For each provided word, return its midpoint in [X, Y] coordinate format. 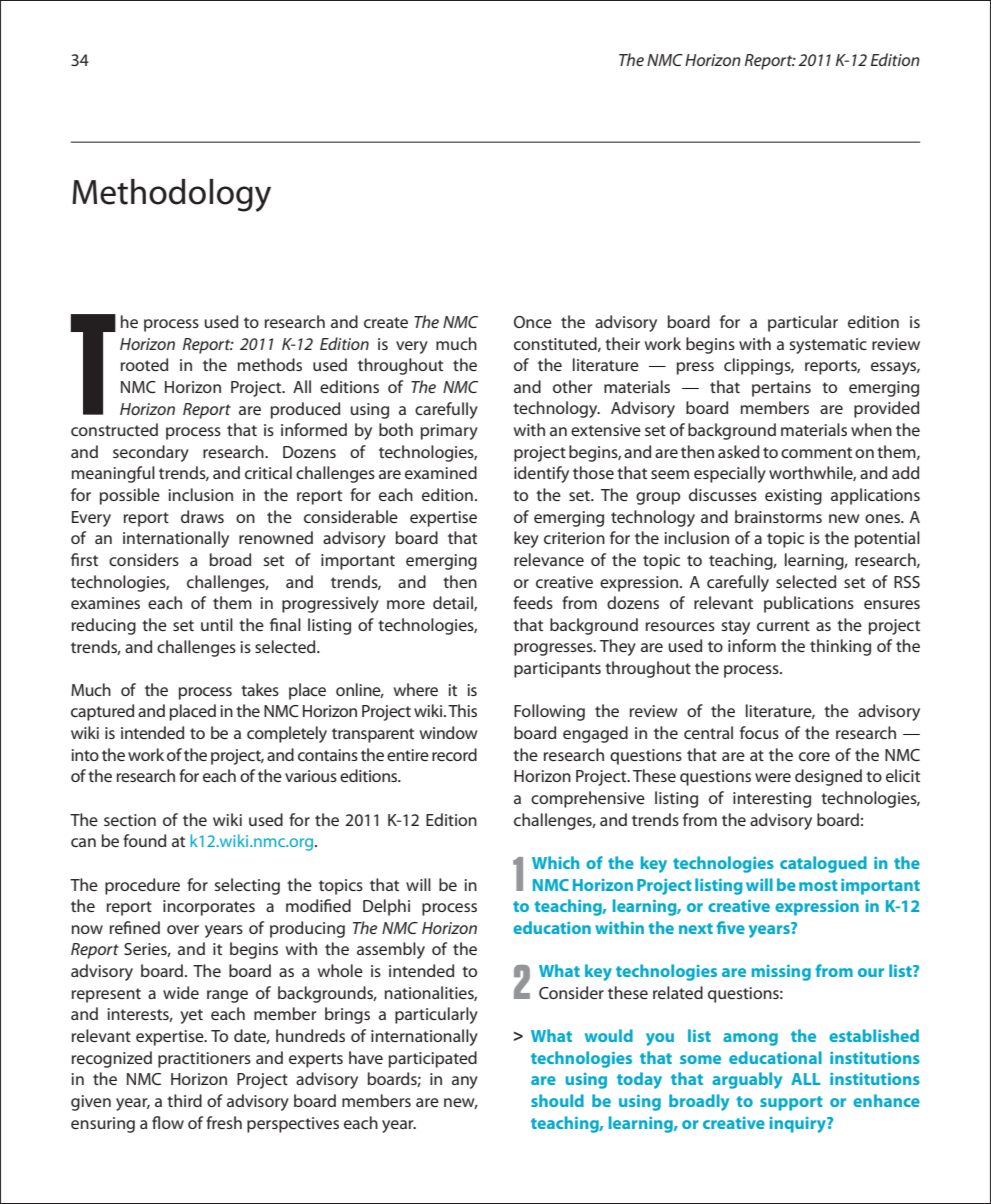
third [184, 1100]
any [465, 1082]
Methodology [171, 195]
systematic [828, 346]
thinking [840, 647]
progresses [554, 649]
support [791, 1103]
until [217, 624]
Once [533, 322]
